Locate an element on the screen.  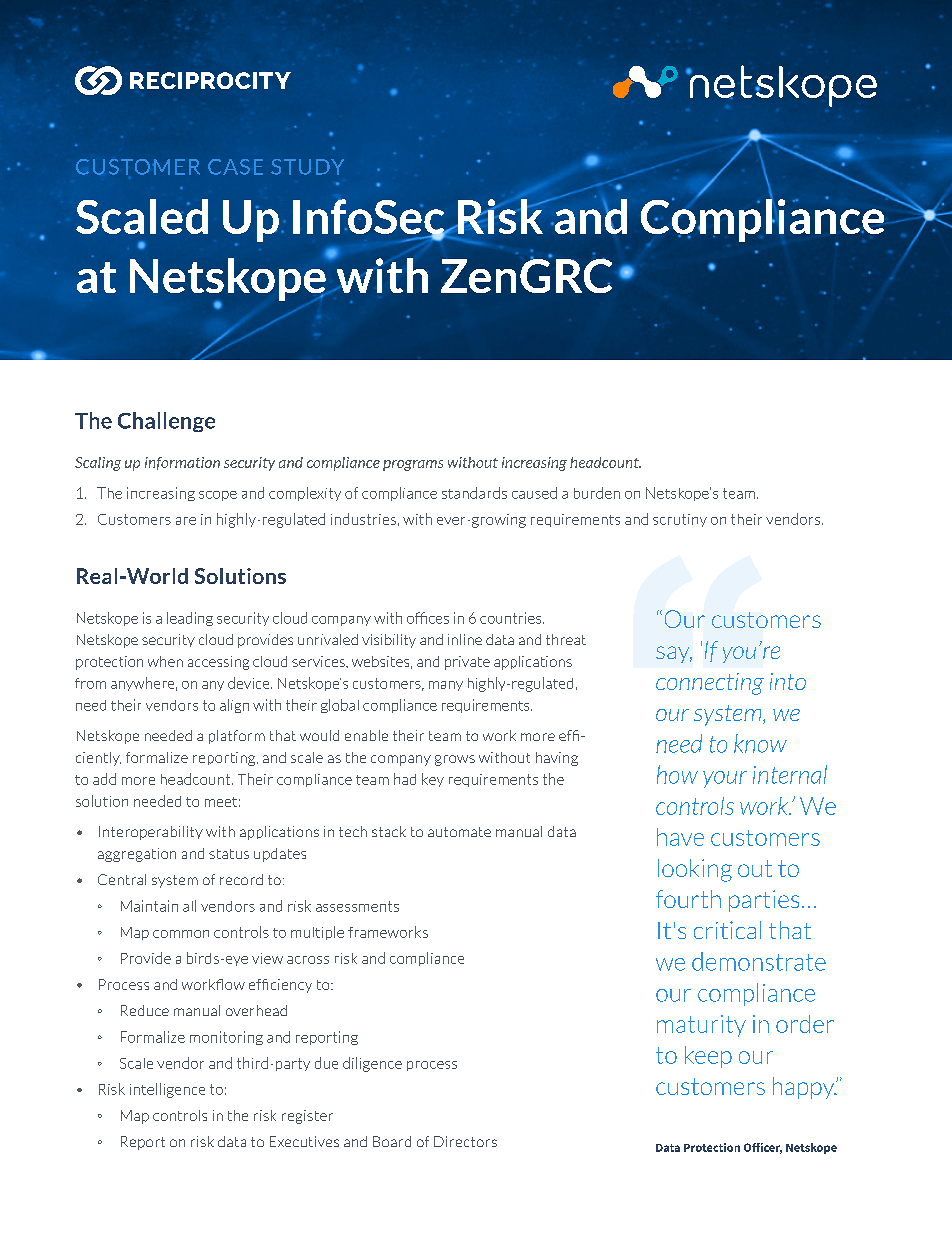
scrutiny is located at coordinates (680, 520).
